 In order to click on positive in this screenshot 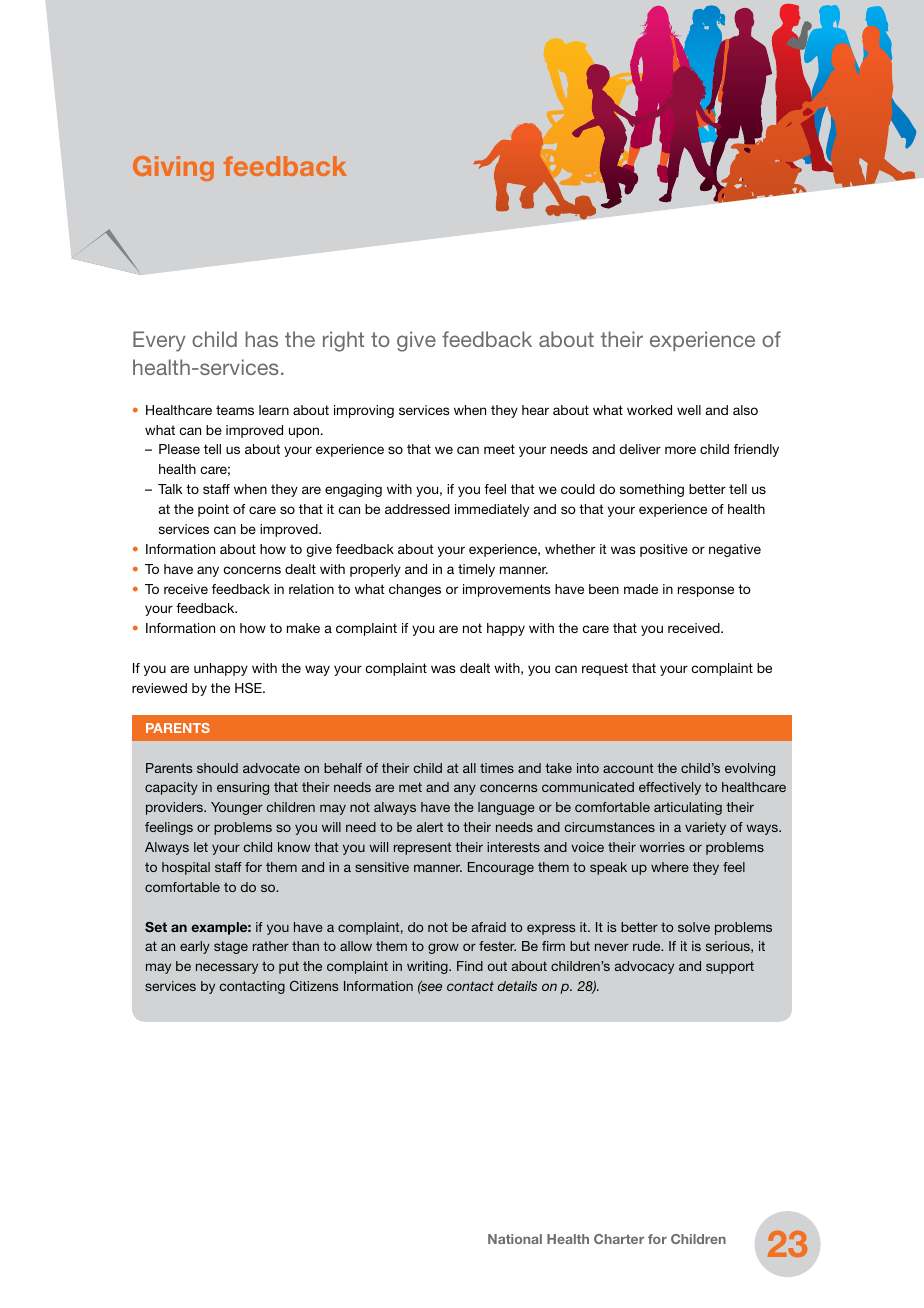, I will do `click(664, 550)`.
